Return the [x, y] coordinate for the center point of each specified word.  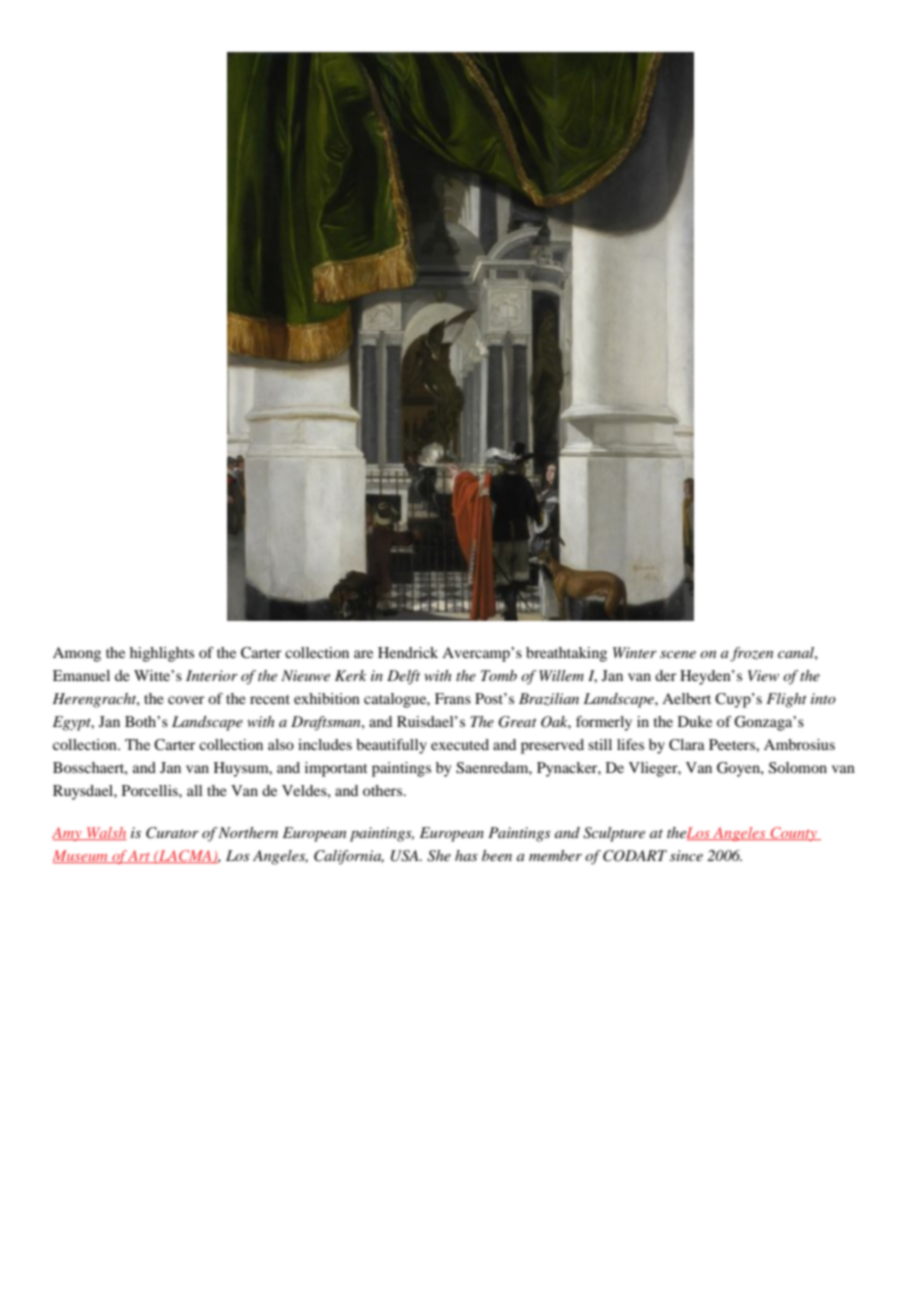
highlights [162, 654]
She [439, 856]
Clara [687, 745]
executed [460, 744]
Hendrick [408, 652]
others [384, 790]
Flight [786, 700]
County [794, 834]
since [686, 855]
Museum [81, 857]
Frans [453, 698]
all [194, 790]
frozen [751, 654]
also [281, 744]
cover [186, 700]
